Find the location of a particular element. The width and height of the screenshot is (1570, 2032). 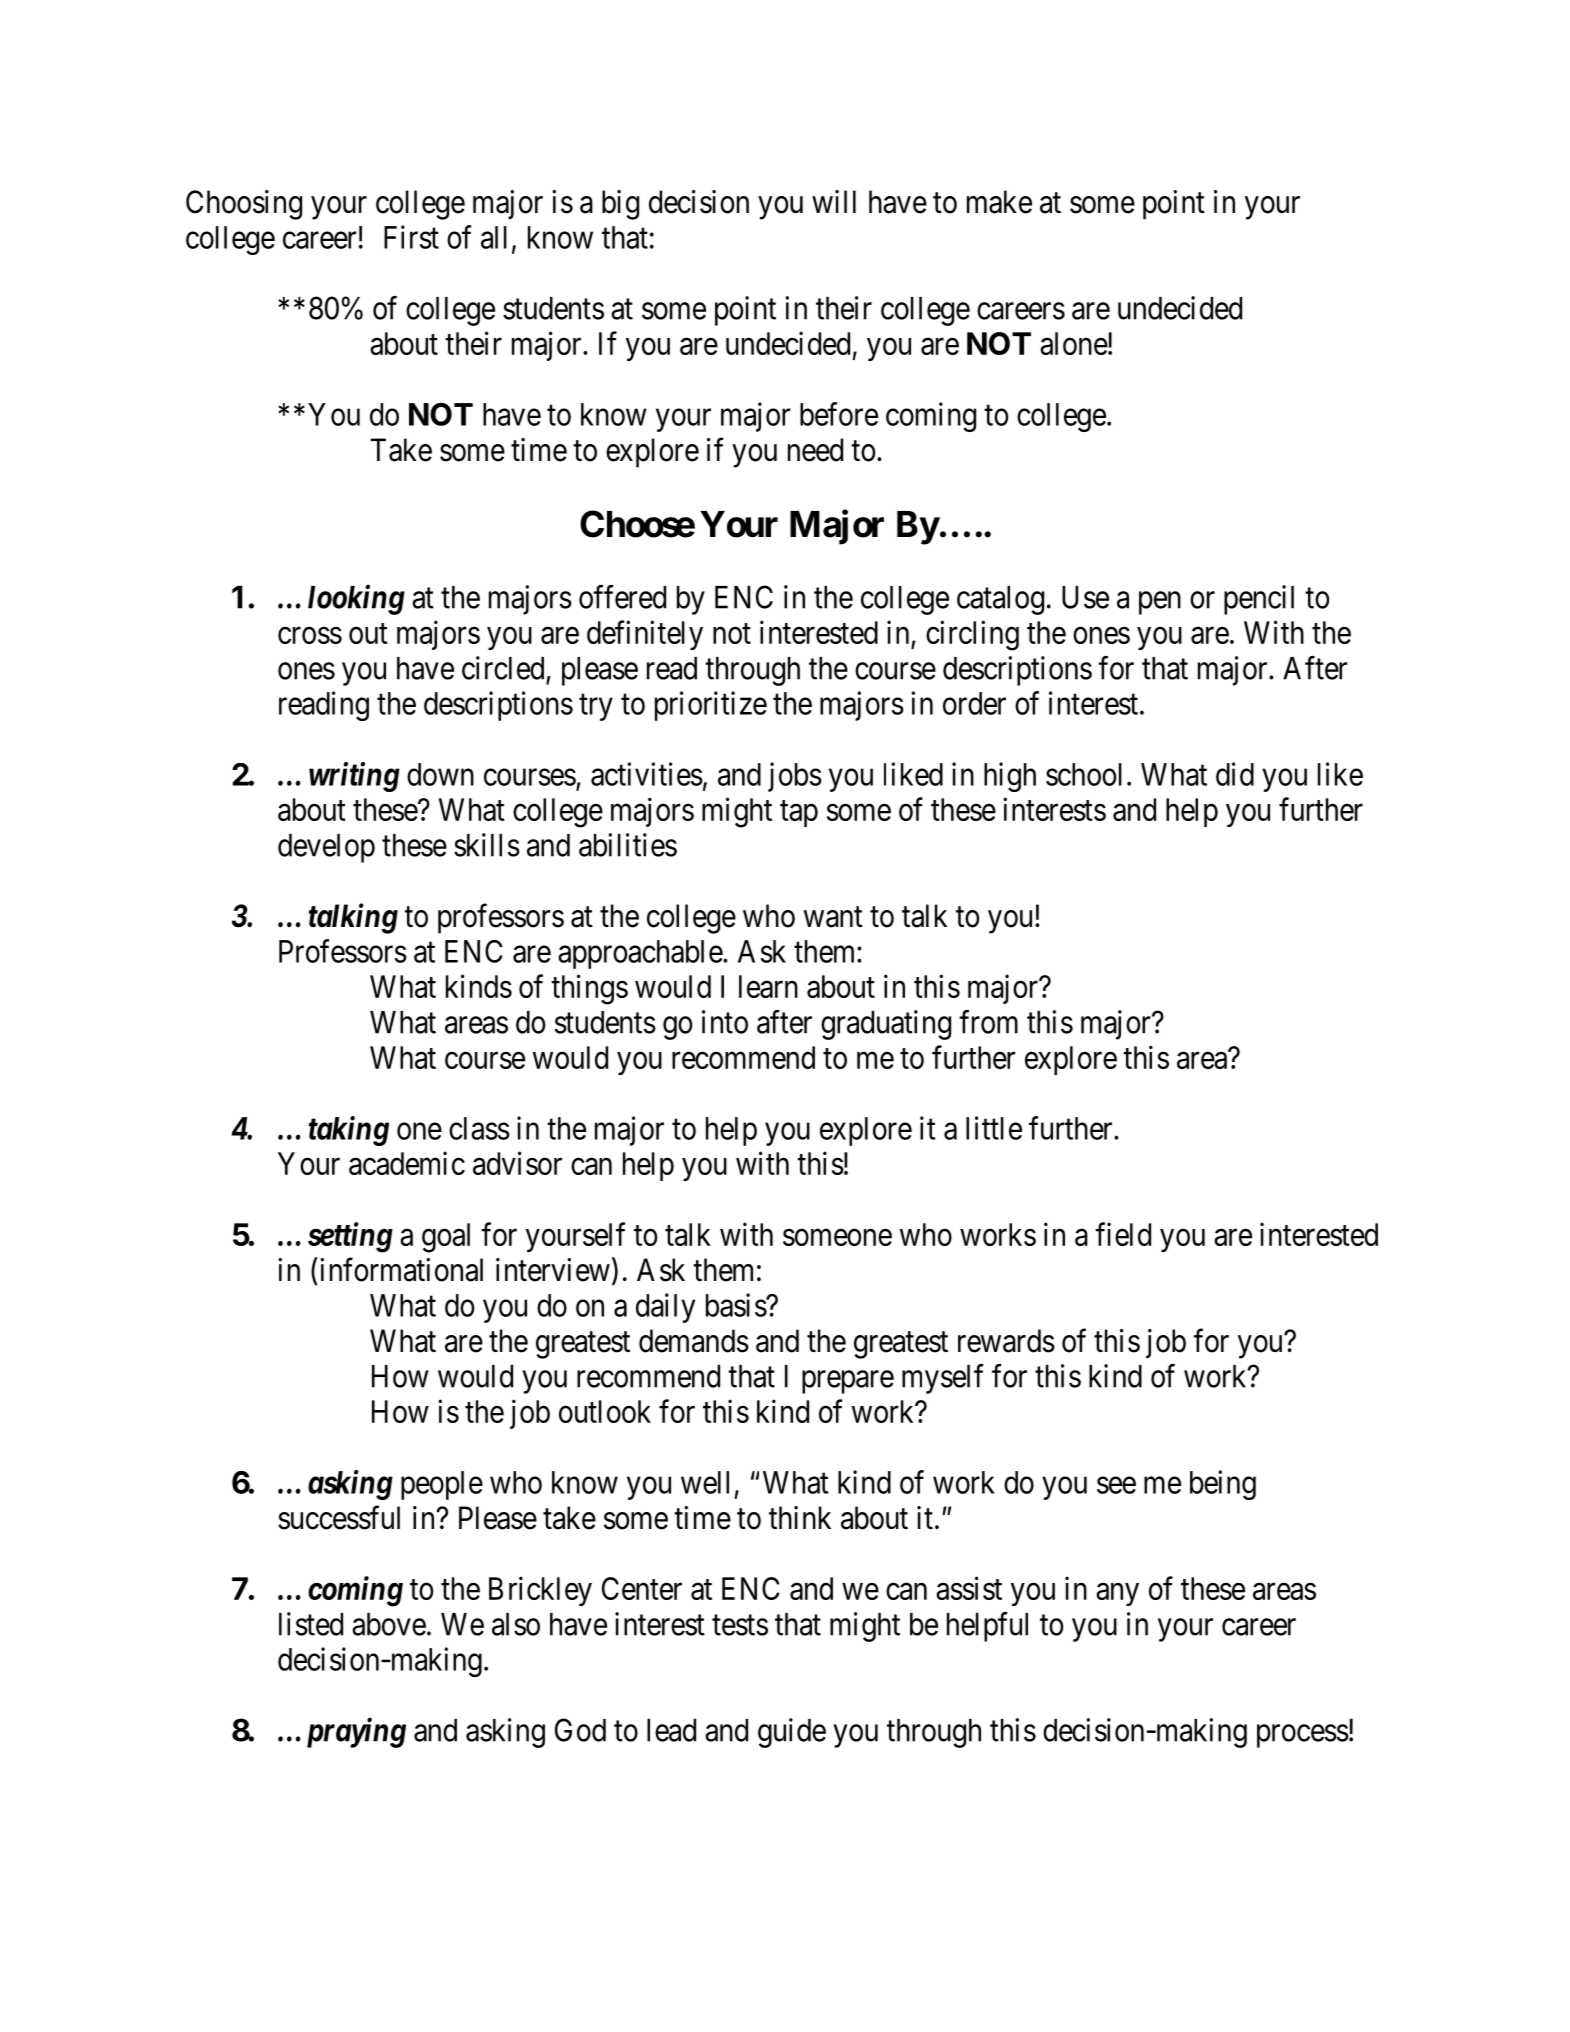

praying is located at coordinates (356, 1733).
